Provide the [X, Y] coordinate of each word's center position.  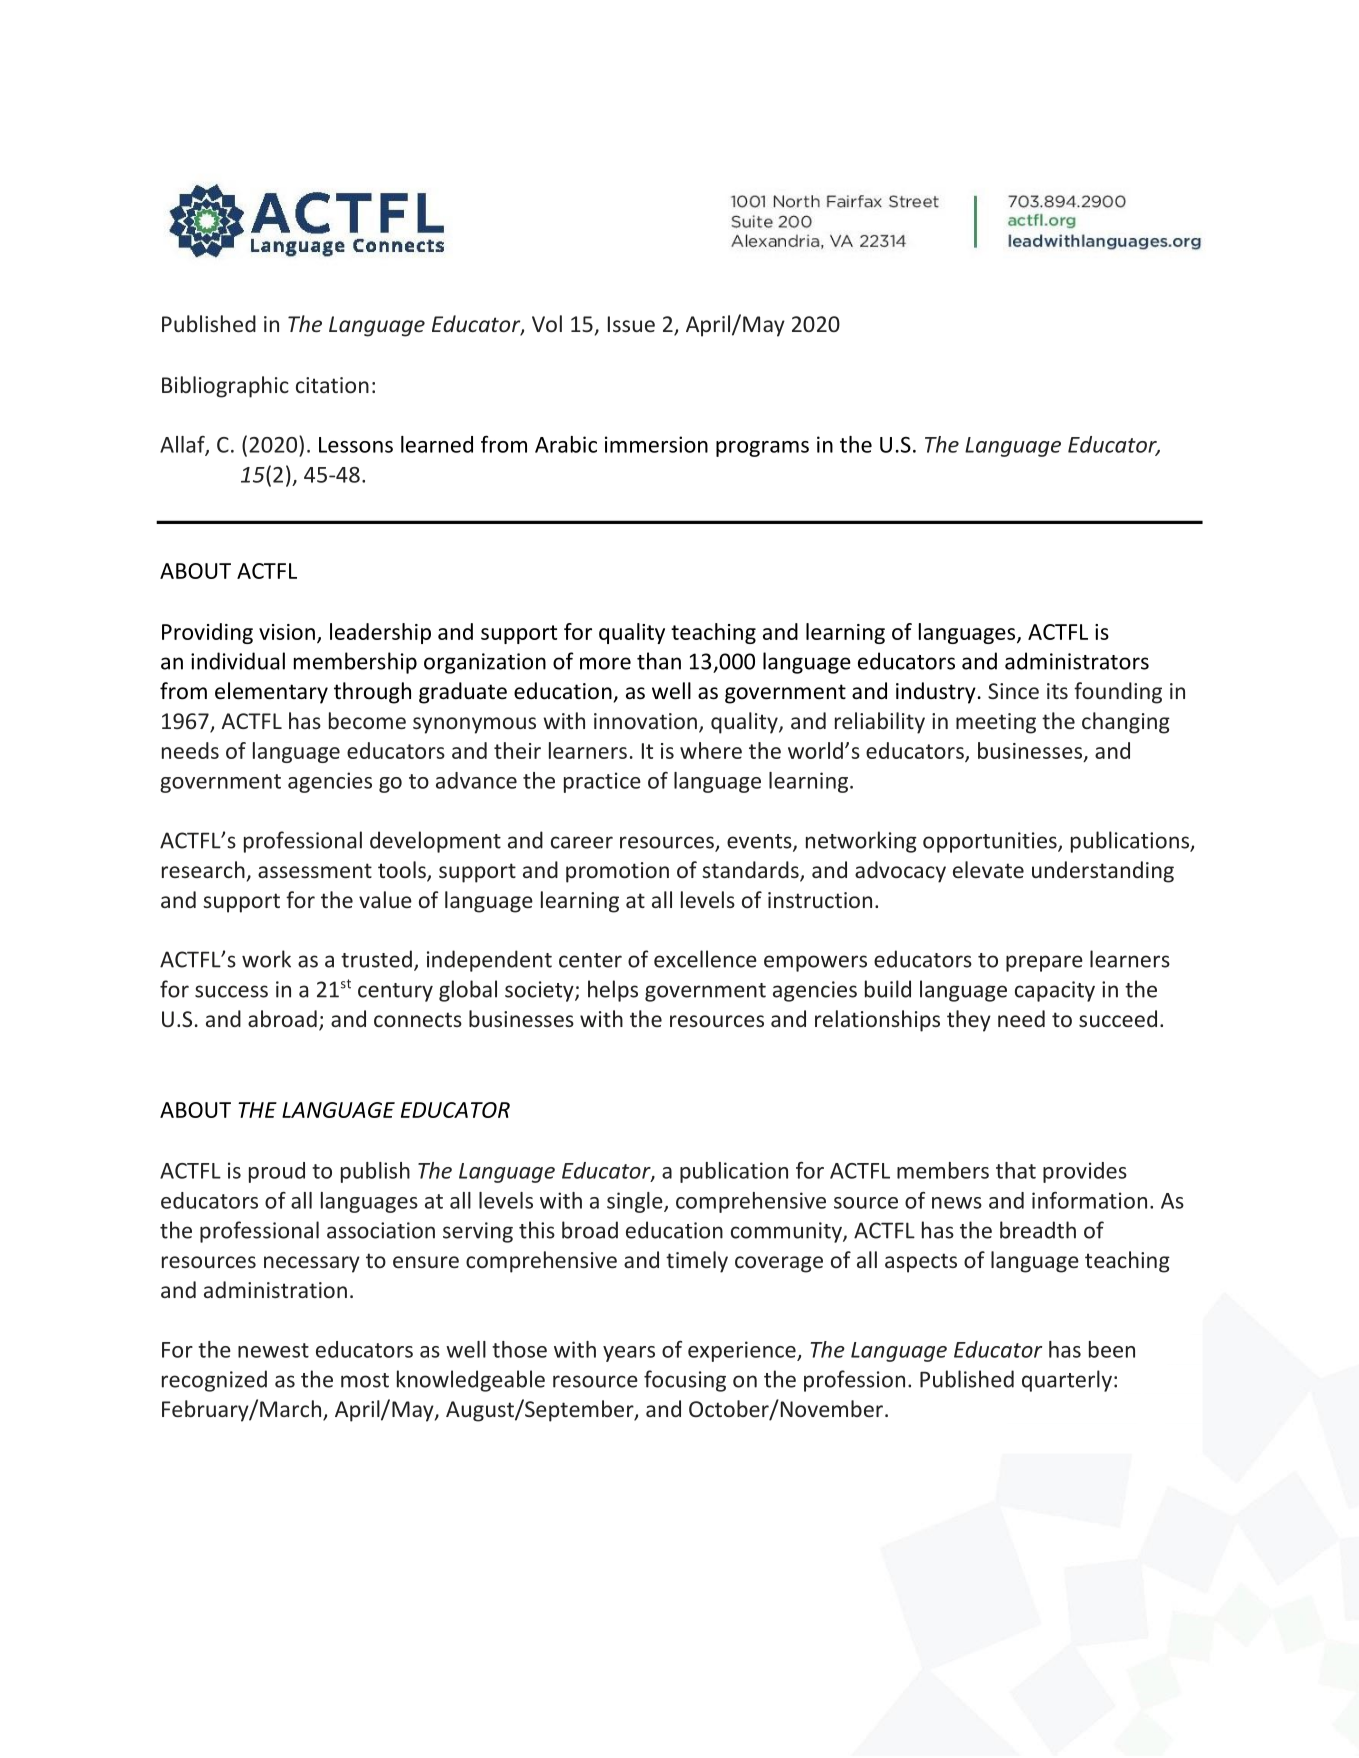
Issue [631, 324]
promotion [617, 872]
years [629, 1354]
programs [762, 449]
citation [332, 385]
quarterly [1067, 1381]
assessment [315, 871]
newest [273, 1350]
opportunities [991, 842]
